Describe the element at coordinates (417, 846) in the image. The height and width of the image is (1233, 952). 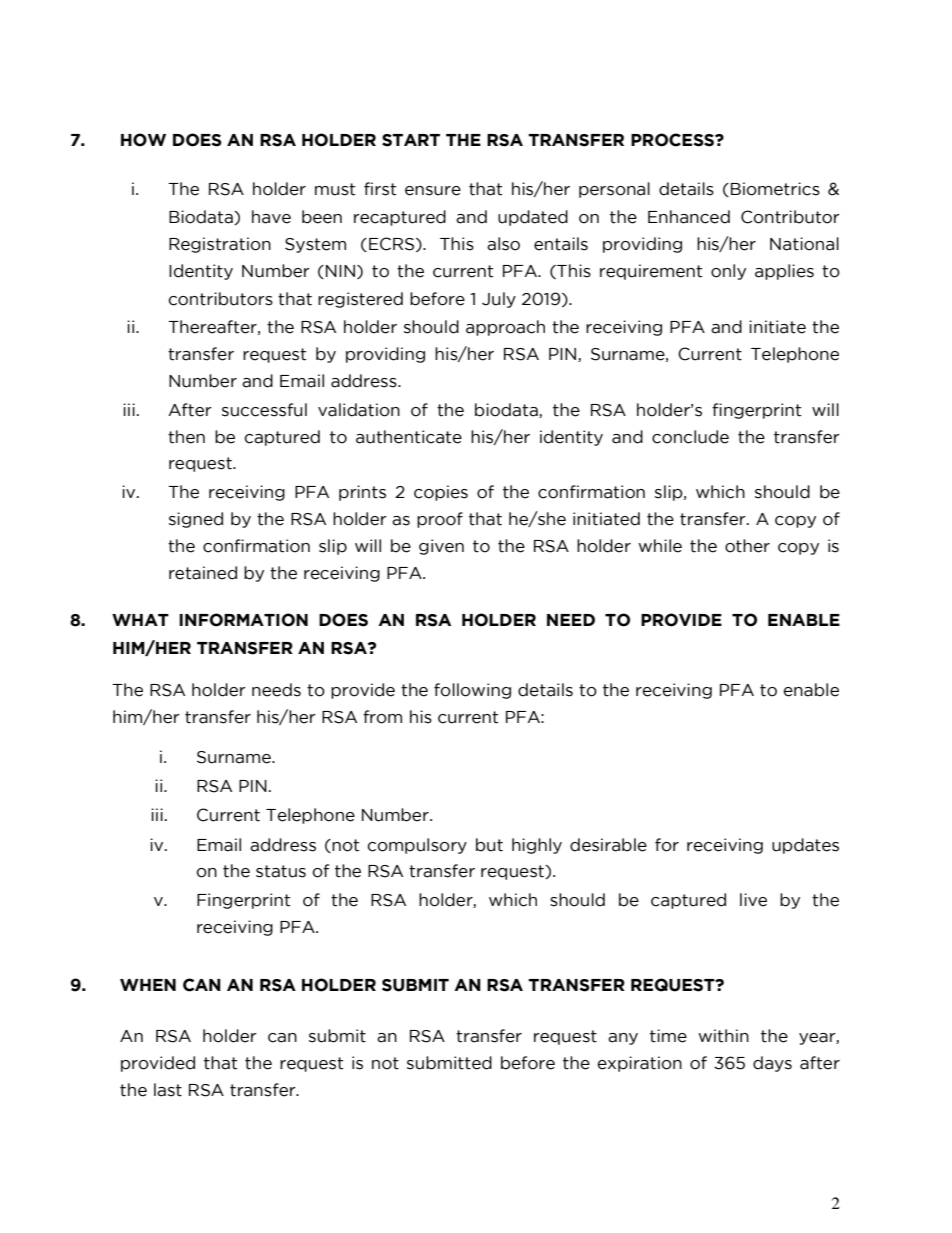
I see `compulsory` at that location.
